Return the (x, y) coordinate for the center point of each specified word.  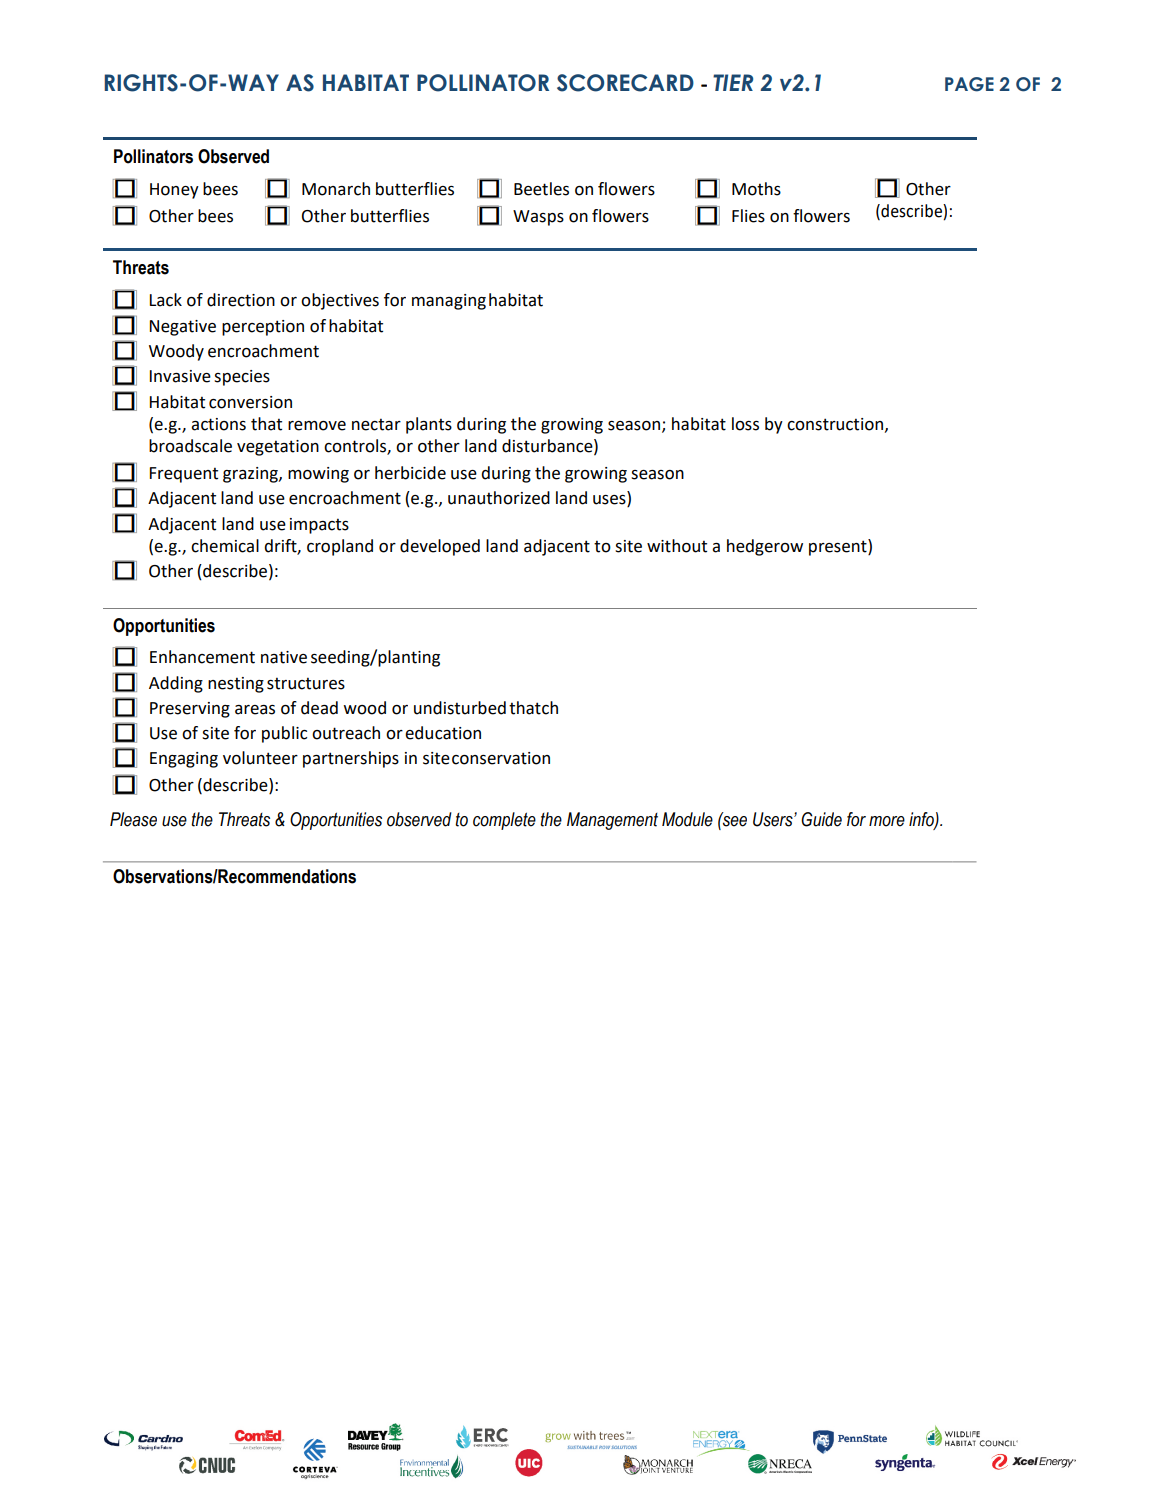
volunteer (260, 758)
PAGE (969, 84)
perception (263, 328)
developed (440, 547)
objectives (340, 301)
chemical (225, 546)
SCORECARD (625, 83)
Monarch (336, 189)
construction (835, 424)
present (839, 547)
